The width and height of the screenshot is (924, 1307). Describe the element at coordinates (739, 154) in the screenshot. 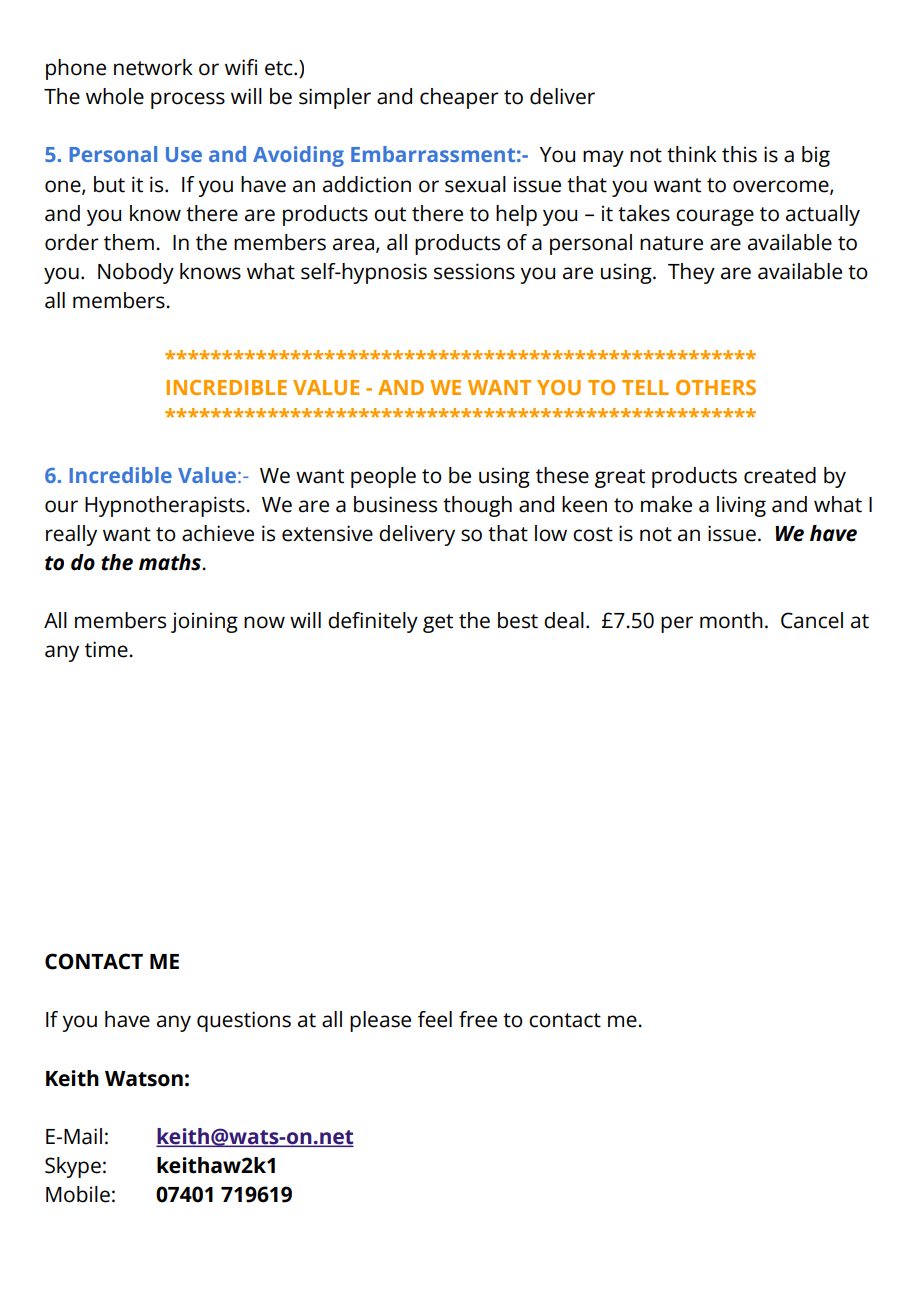

I see `this` at that location.
